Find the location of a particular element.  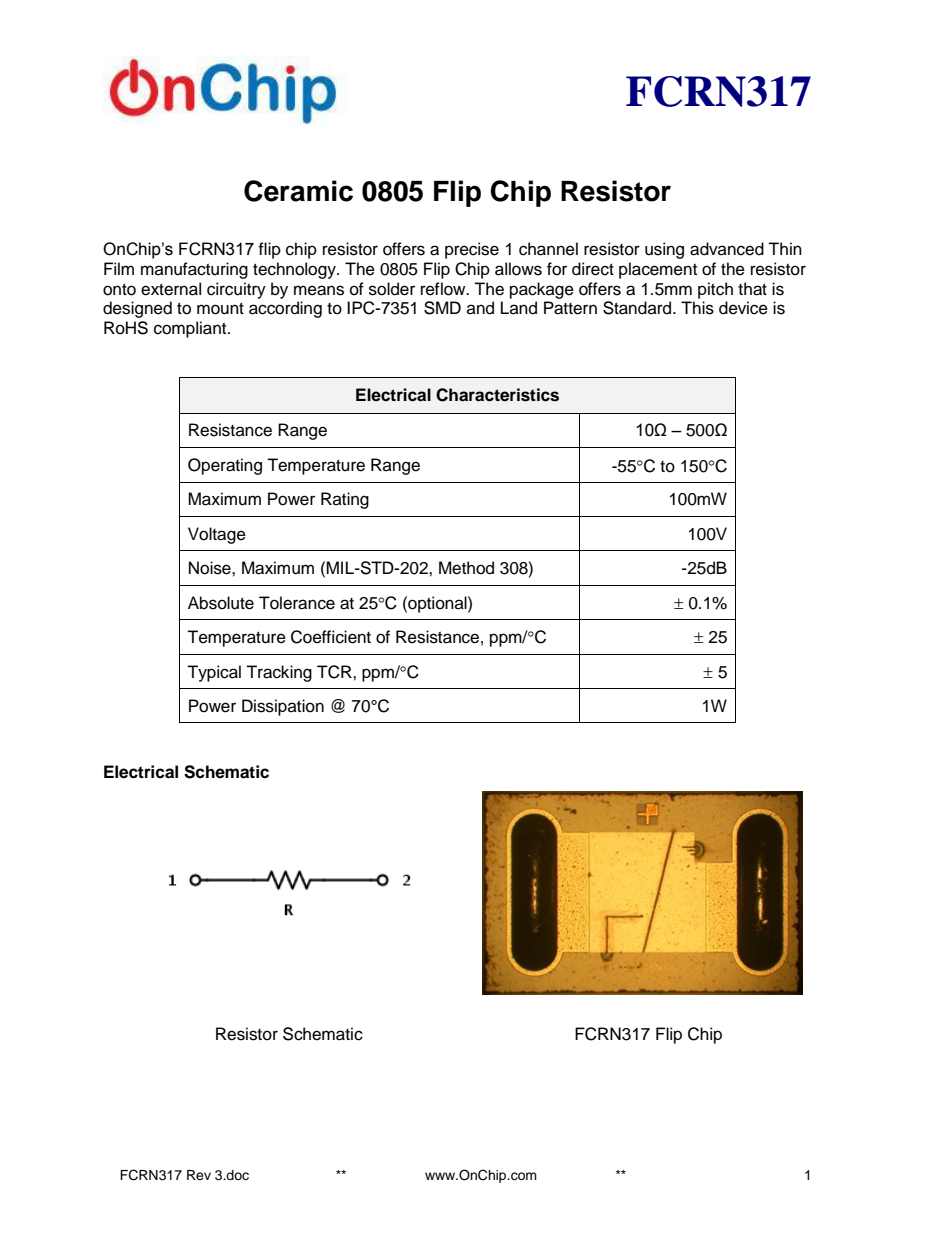

reflow is located at coordinates (444, 289).
